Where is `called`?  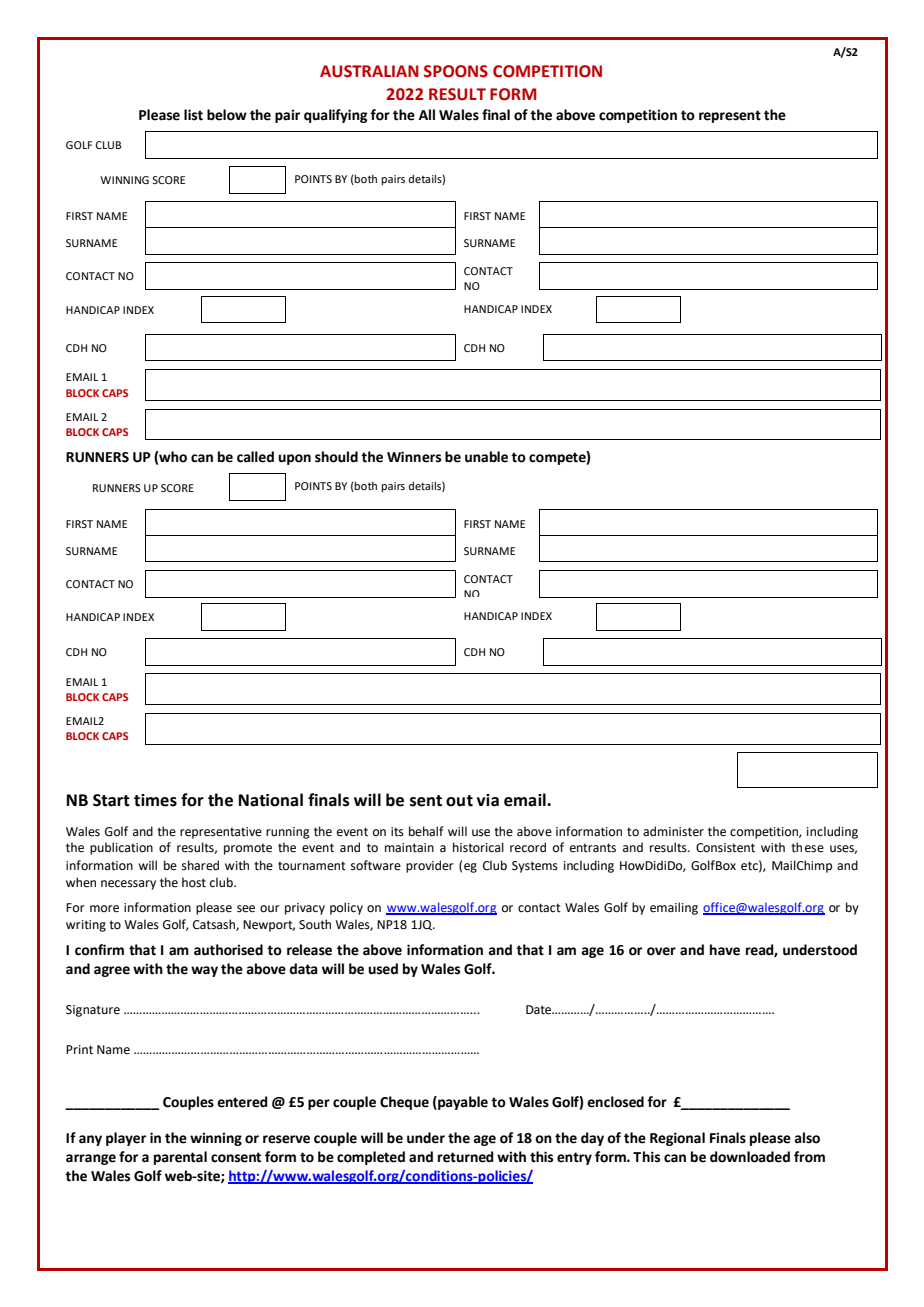
called is located at coordinates (255, 457).
